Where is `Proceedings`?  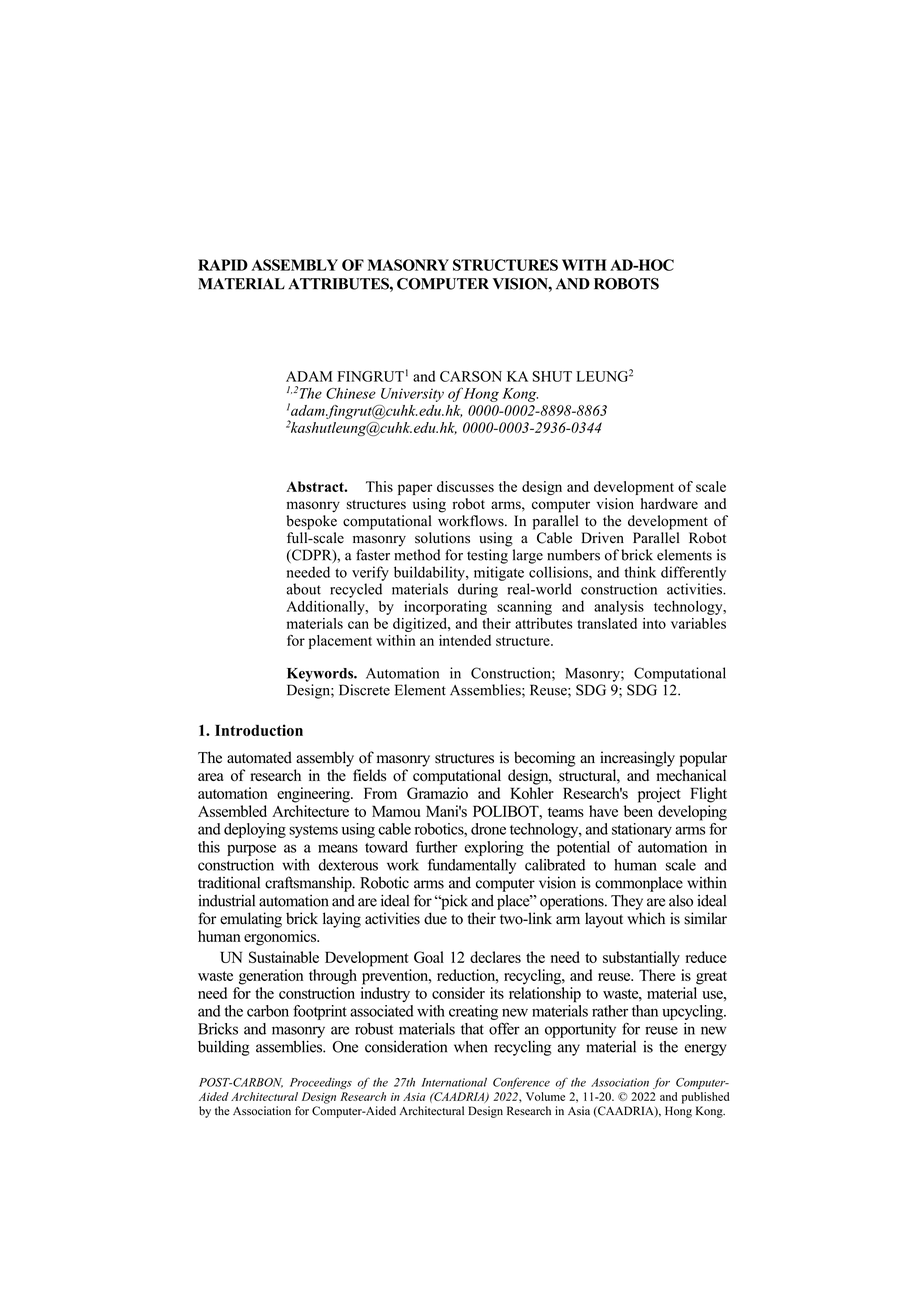
Proceedings is located at coordinates (321, 1083).
